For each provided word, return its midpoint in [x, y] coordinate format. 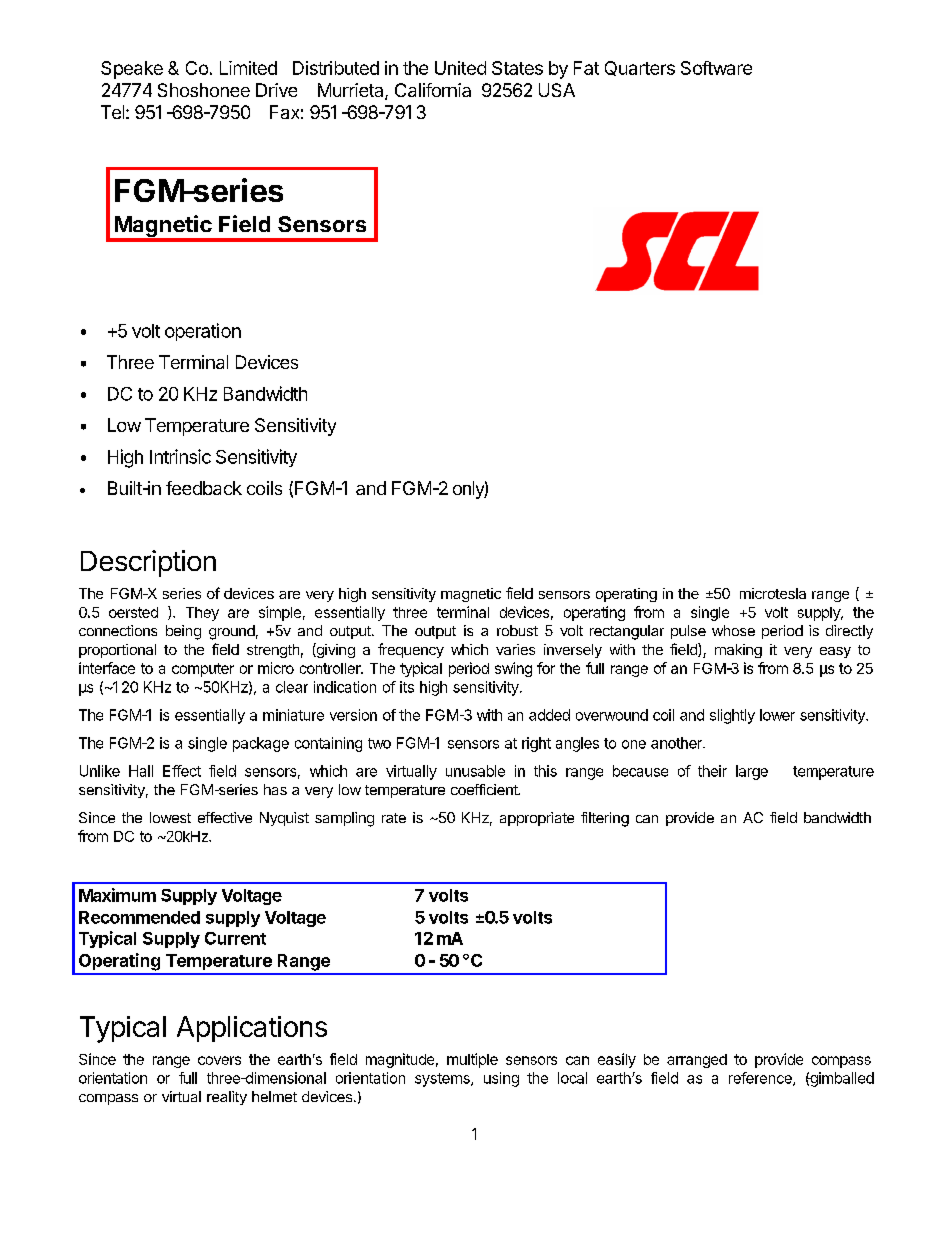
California [433, 90]
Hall [141, 771]
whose [733, 630]
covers [219, 1060]
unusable [475, 771]
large [752, 772]
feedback [204, 488]
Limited [248, 68]
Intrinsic [180, 456]
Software [716, 68]
